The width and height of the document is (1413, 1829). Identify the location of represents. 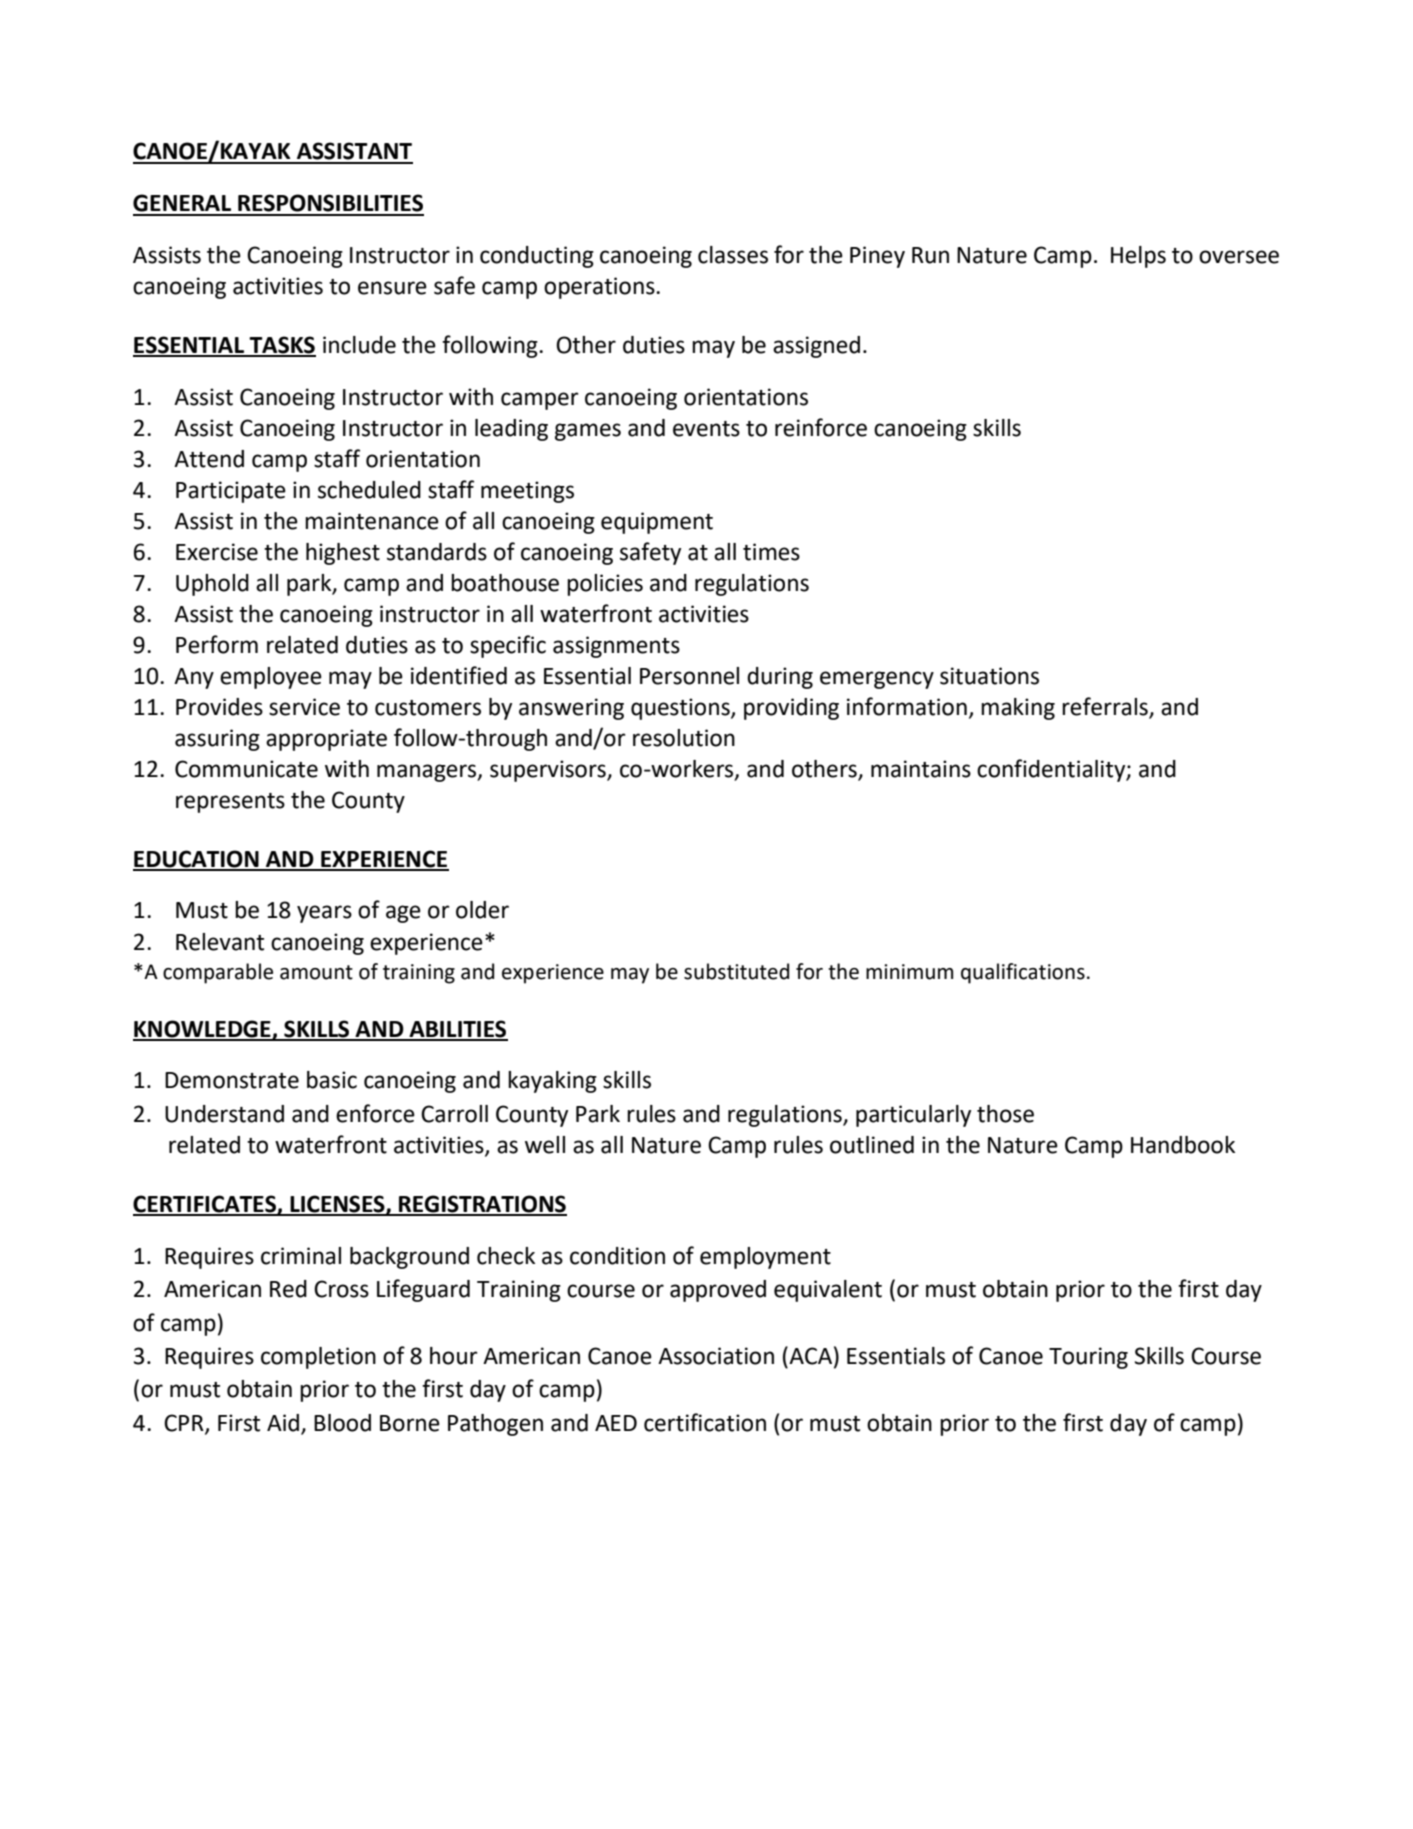
(230, 803).
